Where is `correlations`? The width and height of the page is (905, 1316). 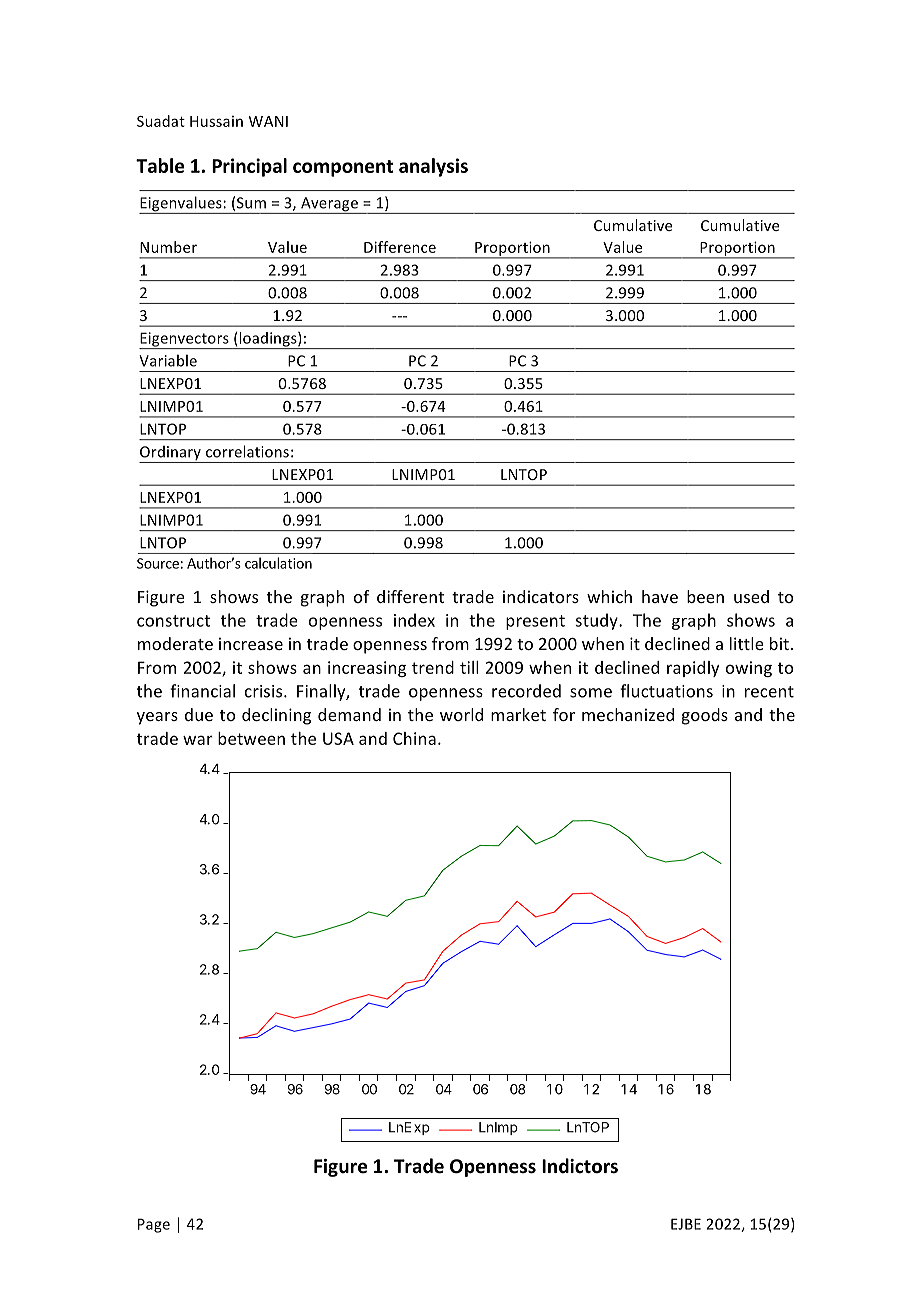
correlations is located at coordinates (247, 451).
